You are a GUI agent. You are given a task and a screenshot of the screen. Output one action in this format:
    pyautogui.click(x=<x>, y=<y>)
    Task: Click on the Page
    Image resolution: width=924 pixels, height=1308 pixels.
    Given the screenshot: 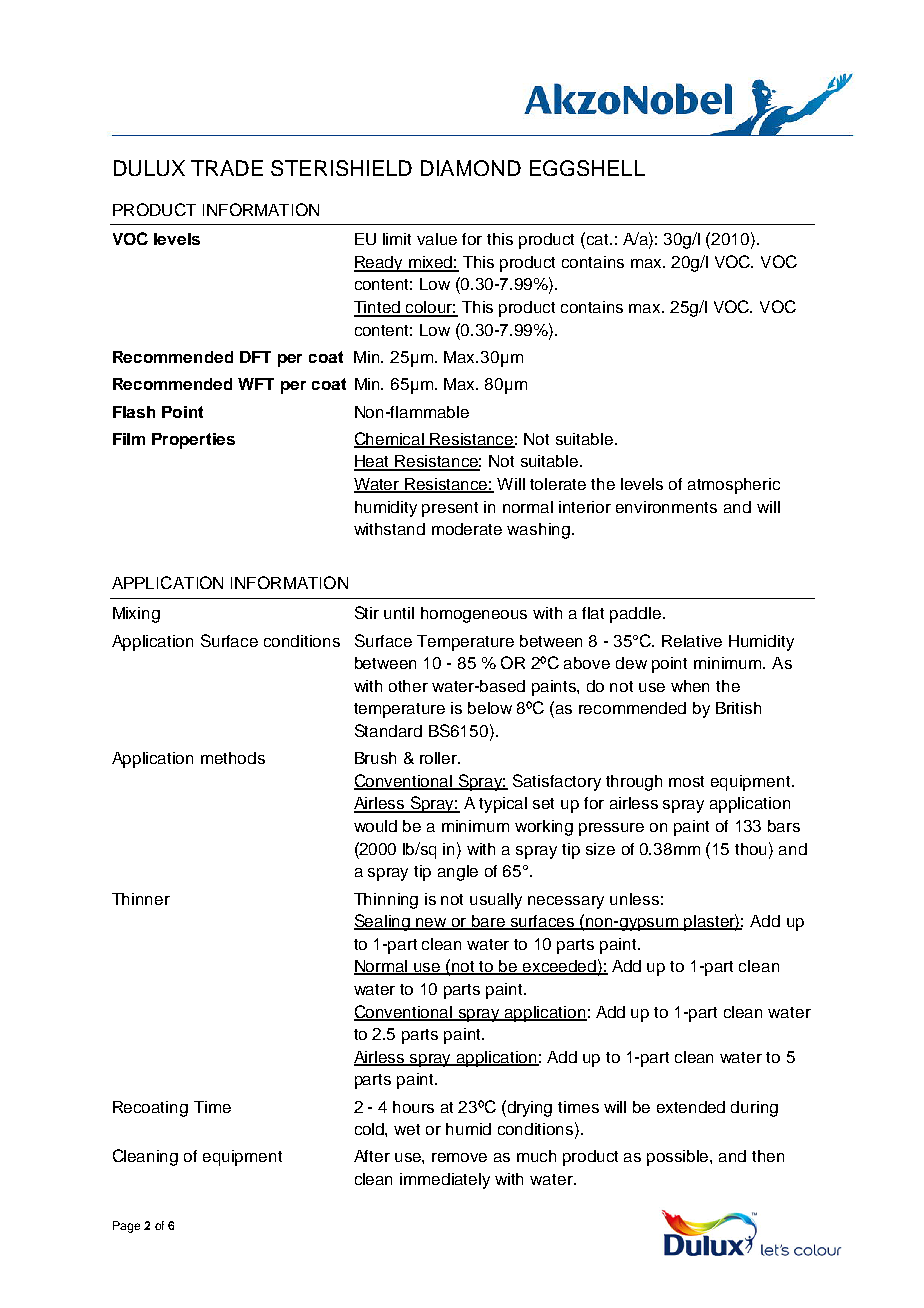 What is the action you would take?
    pyautogui.click(x=126, y=1227)
